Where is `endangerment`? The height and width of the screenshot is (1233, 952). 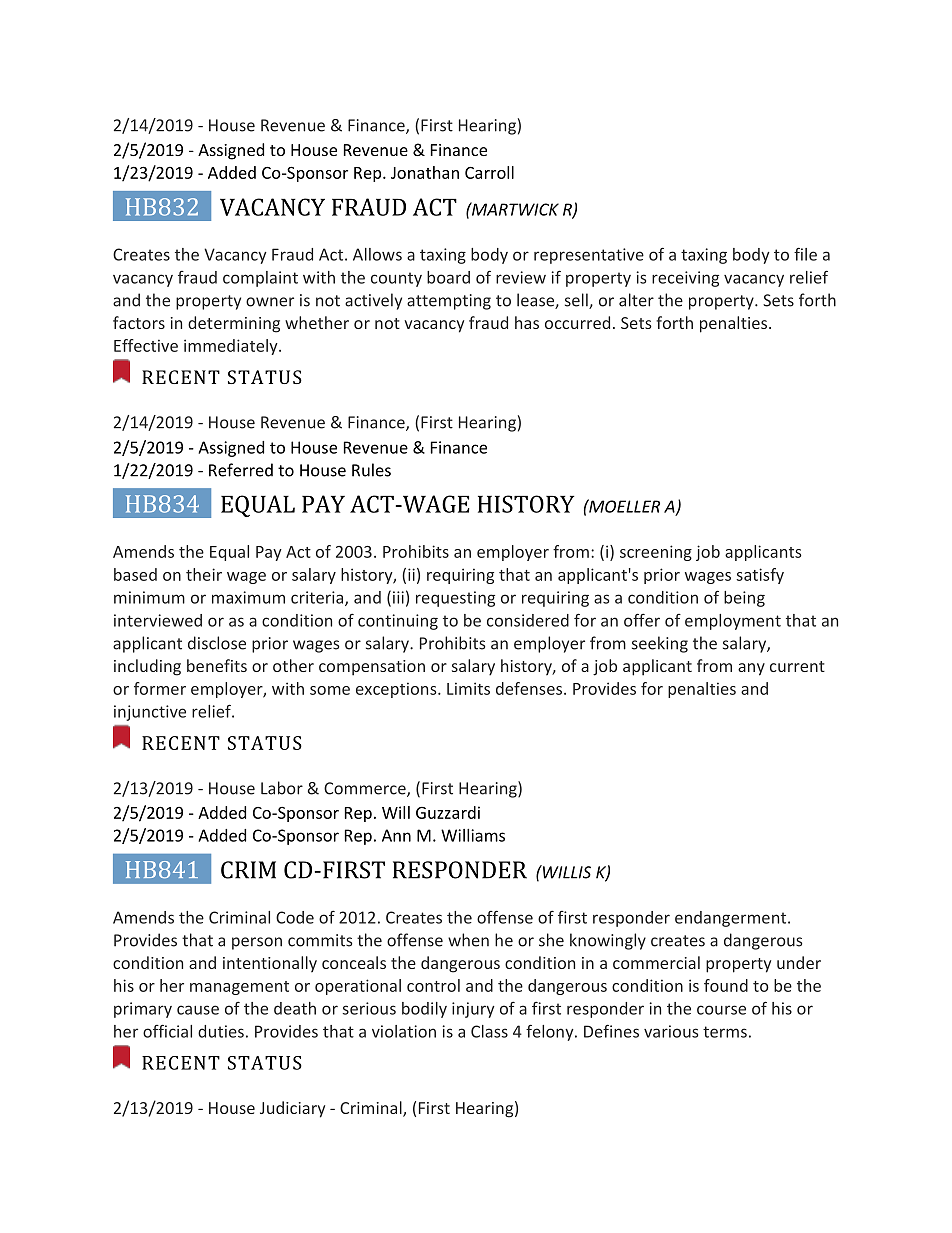 endangerment is located at coordinates (732, 919).
